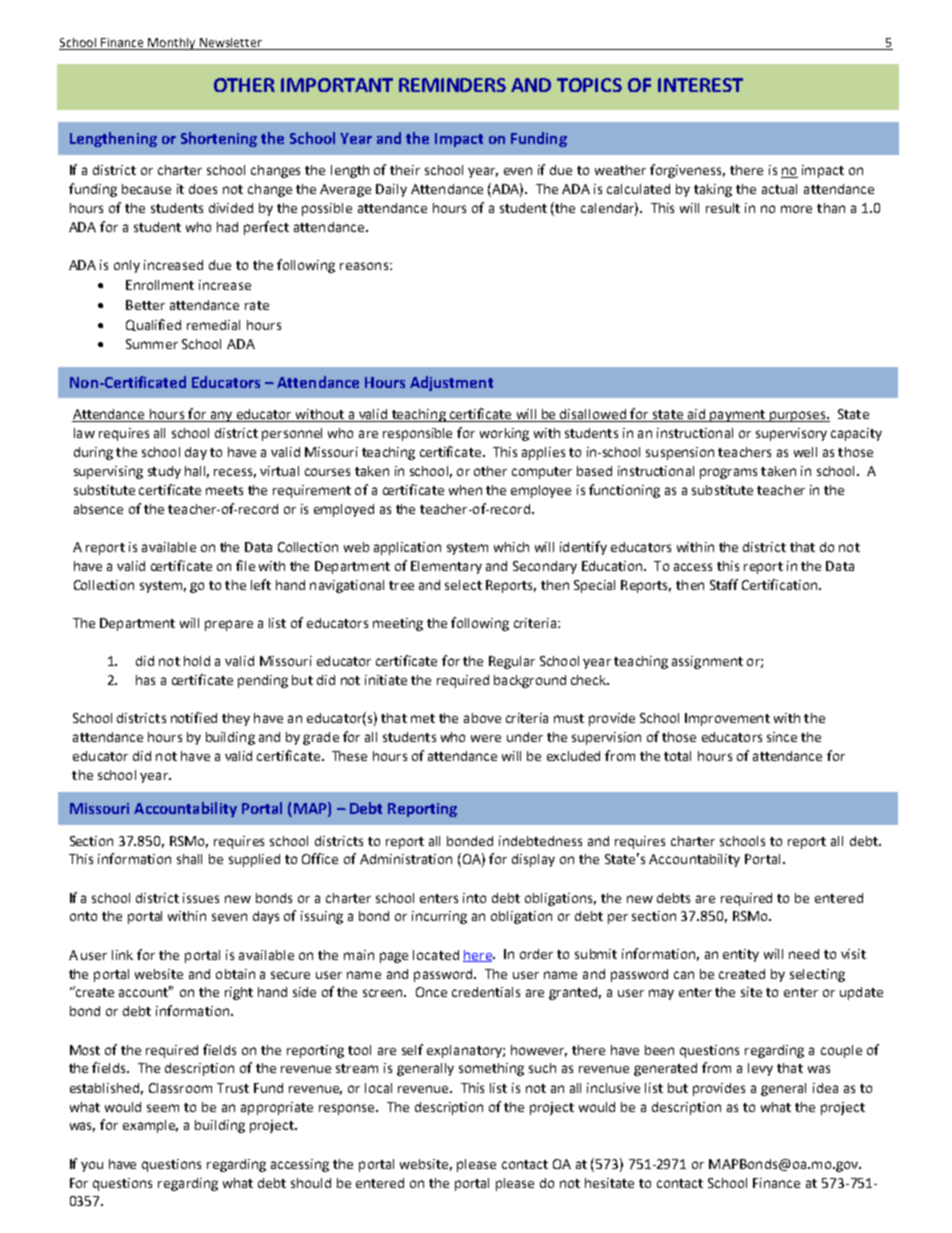  Describe the element at coordinates (491, 1069) in the image. I see `something` at that location.
